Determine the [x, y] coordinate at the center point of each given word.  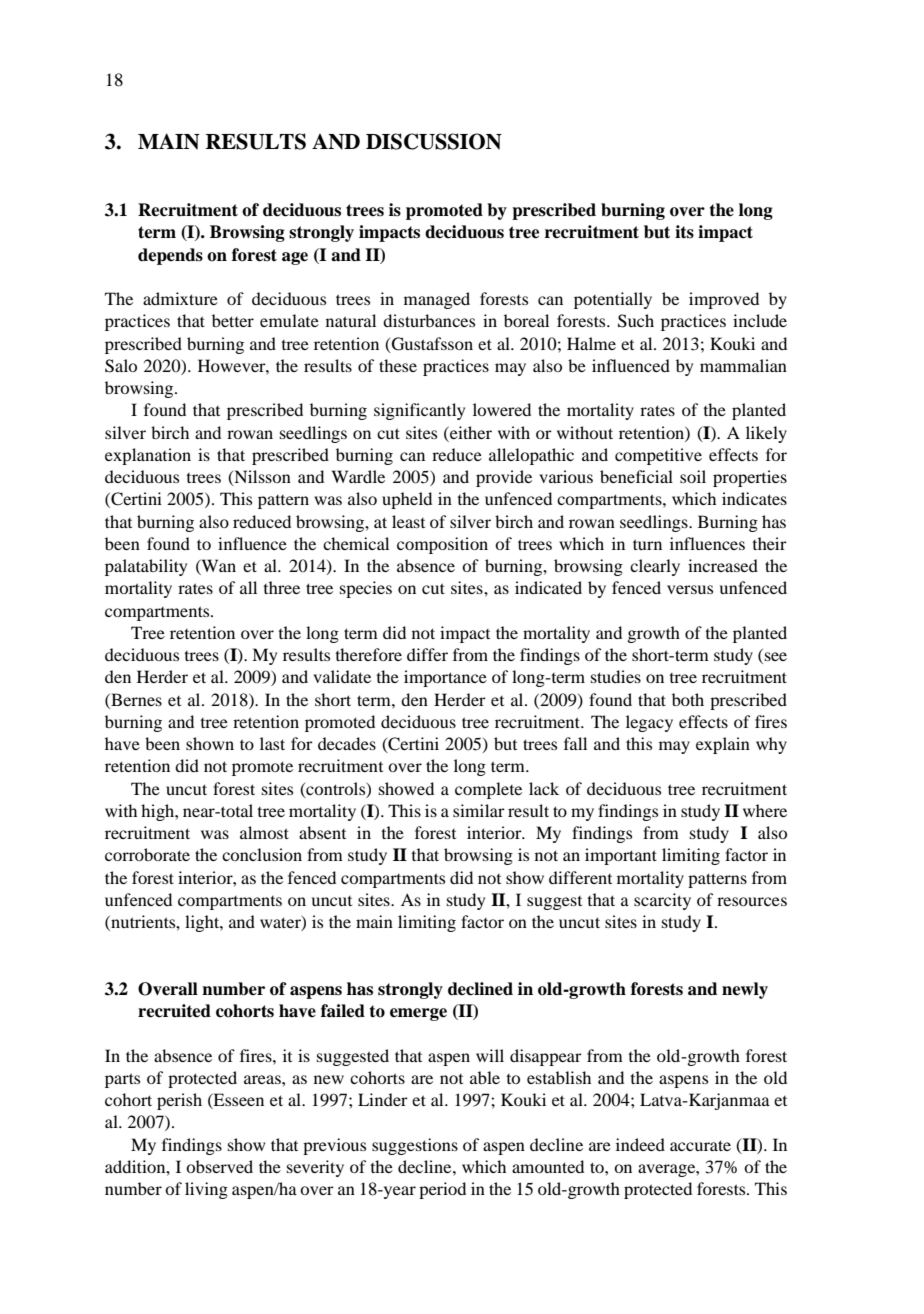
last [272, 743]
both [688, 699]
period [442, 1190]
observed [219, 1166]
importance [445, 678]
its [684, 232]
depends [170, 256]
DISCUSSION [434, 141]
